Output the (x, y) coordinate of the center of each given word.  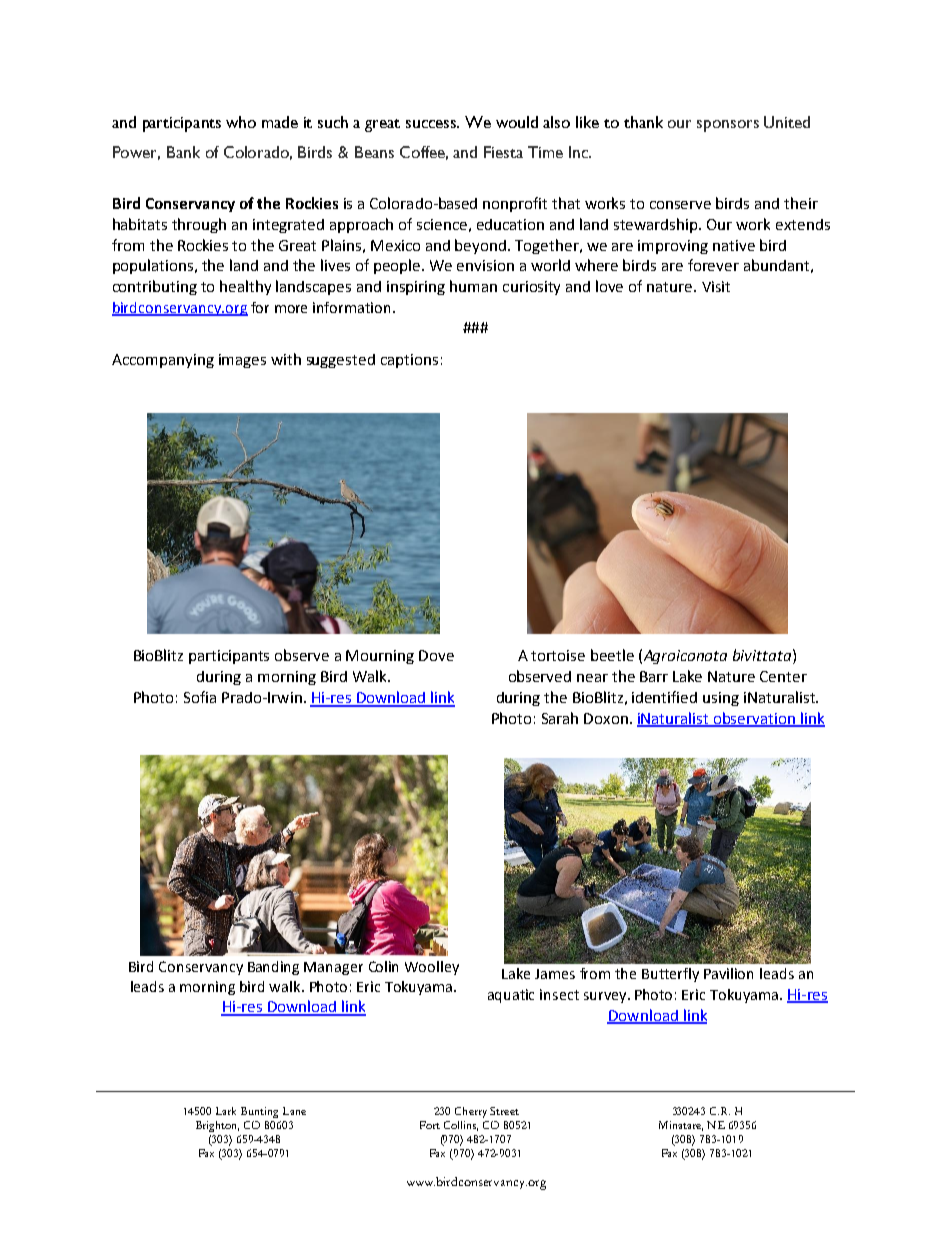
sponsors (728, 126)
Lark (226, 1111)
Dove (436, 655)
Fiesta (503, 152)
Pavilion (728, 973)
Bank (183, 152)
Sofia (200, 697)
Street (504, 1111)
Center (783, 676)
